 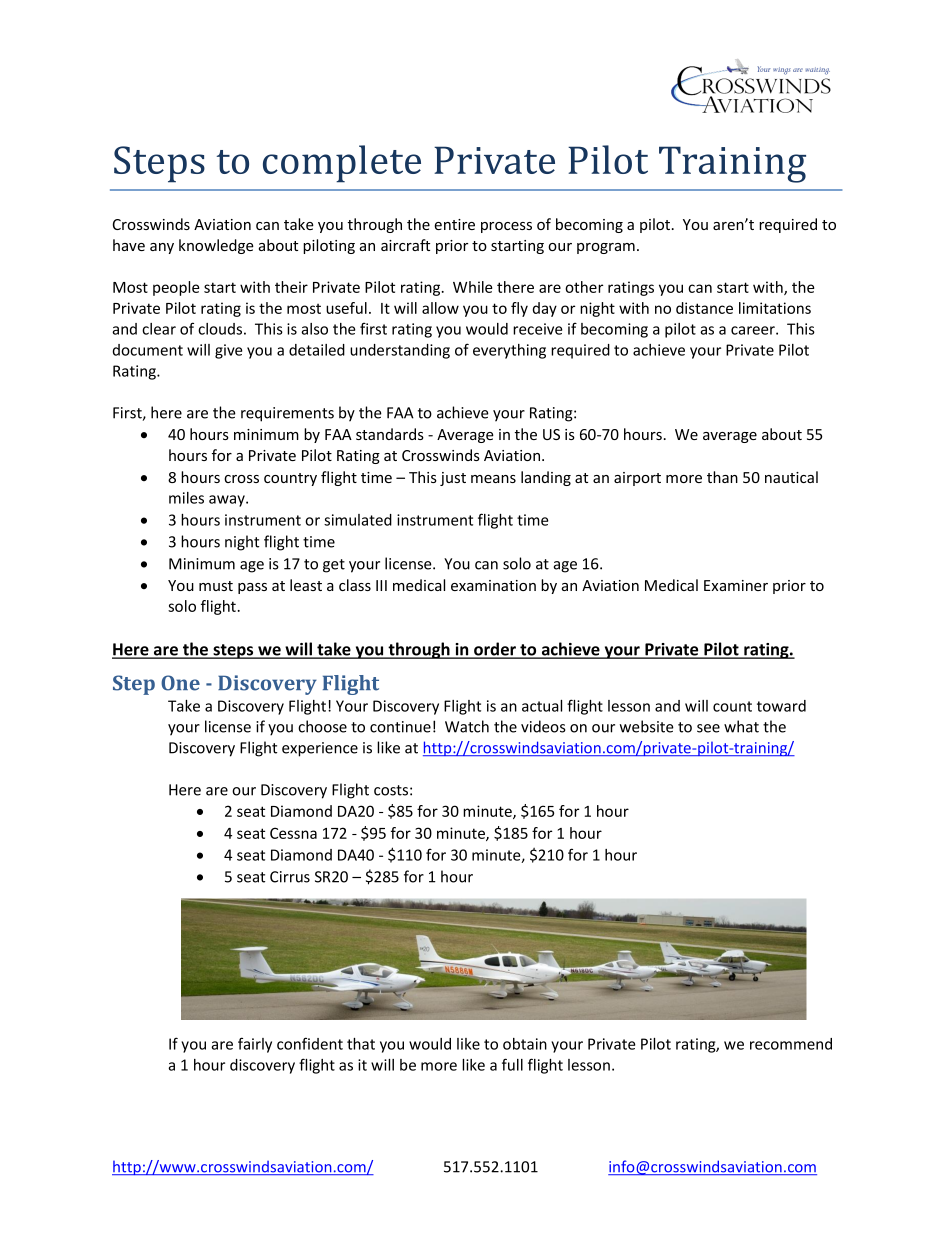 I want to click on obtain, so click(x=525, y=1044).
